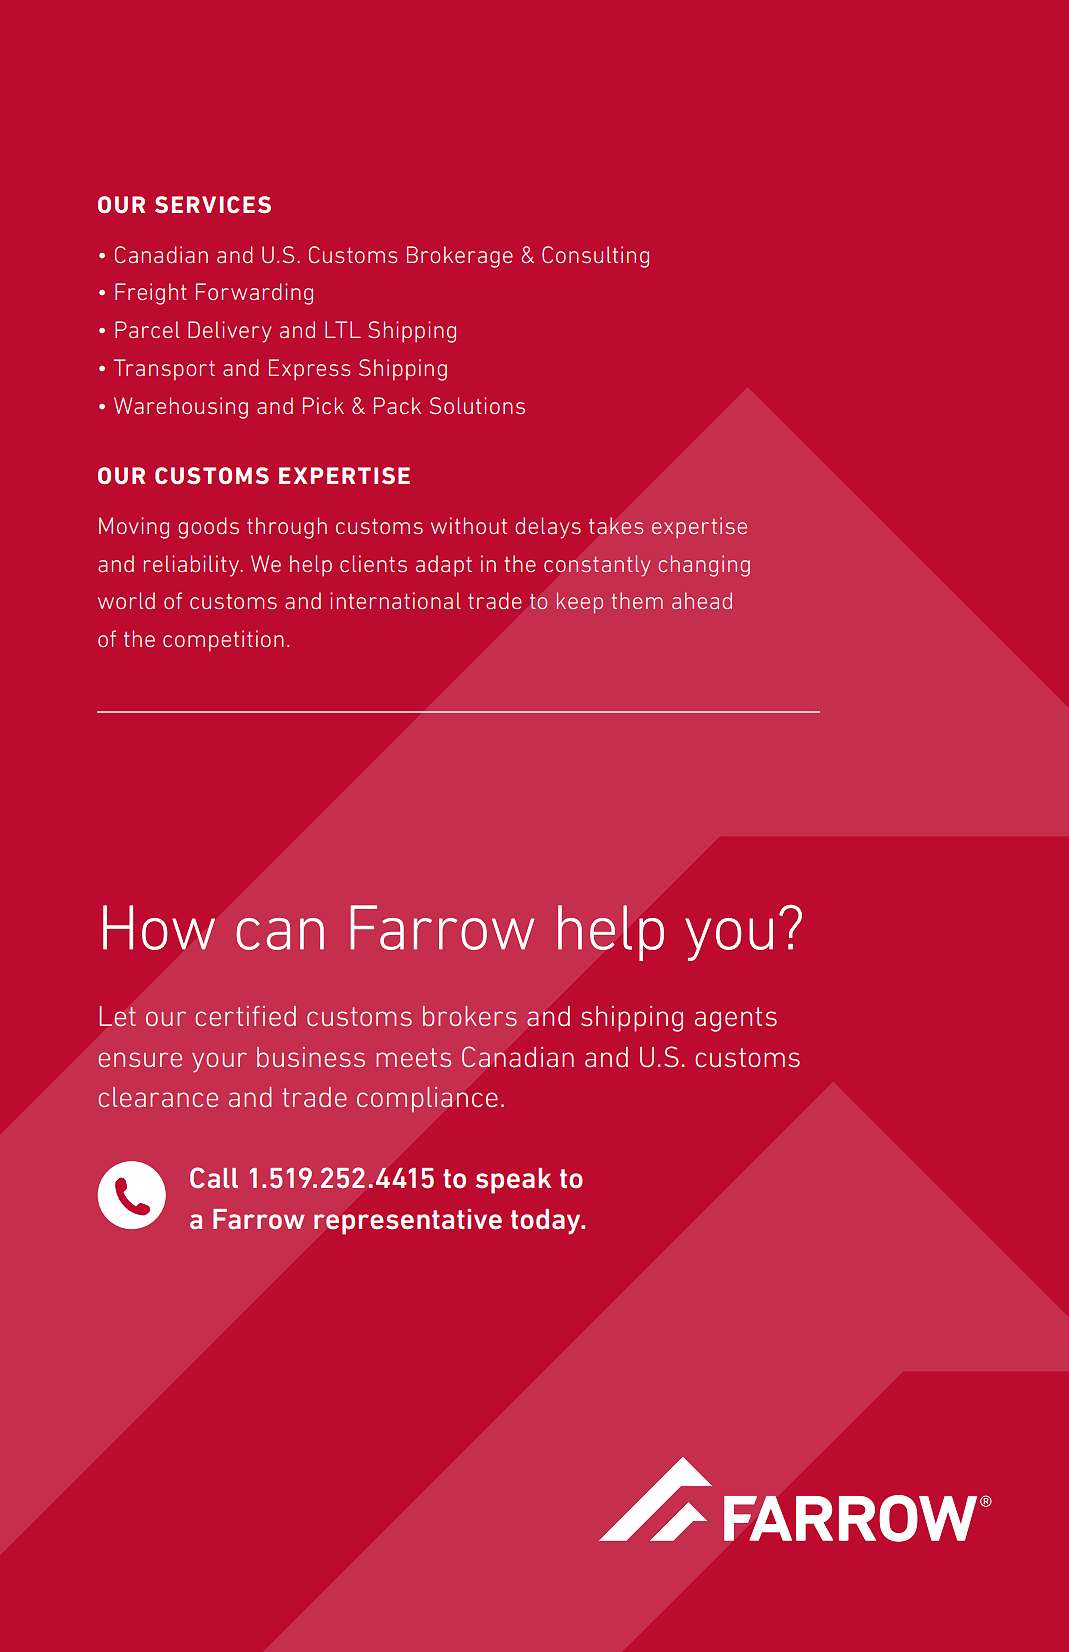 This image has height=1652, width=1069. Describe the element at coordinates (444, 566) in the image. I see `adapt` at that location.
